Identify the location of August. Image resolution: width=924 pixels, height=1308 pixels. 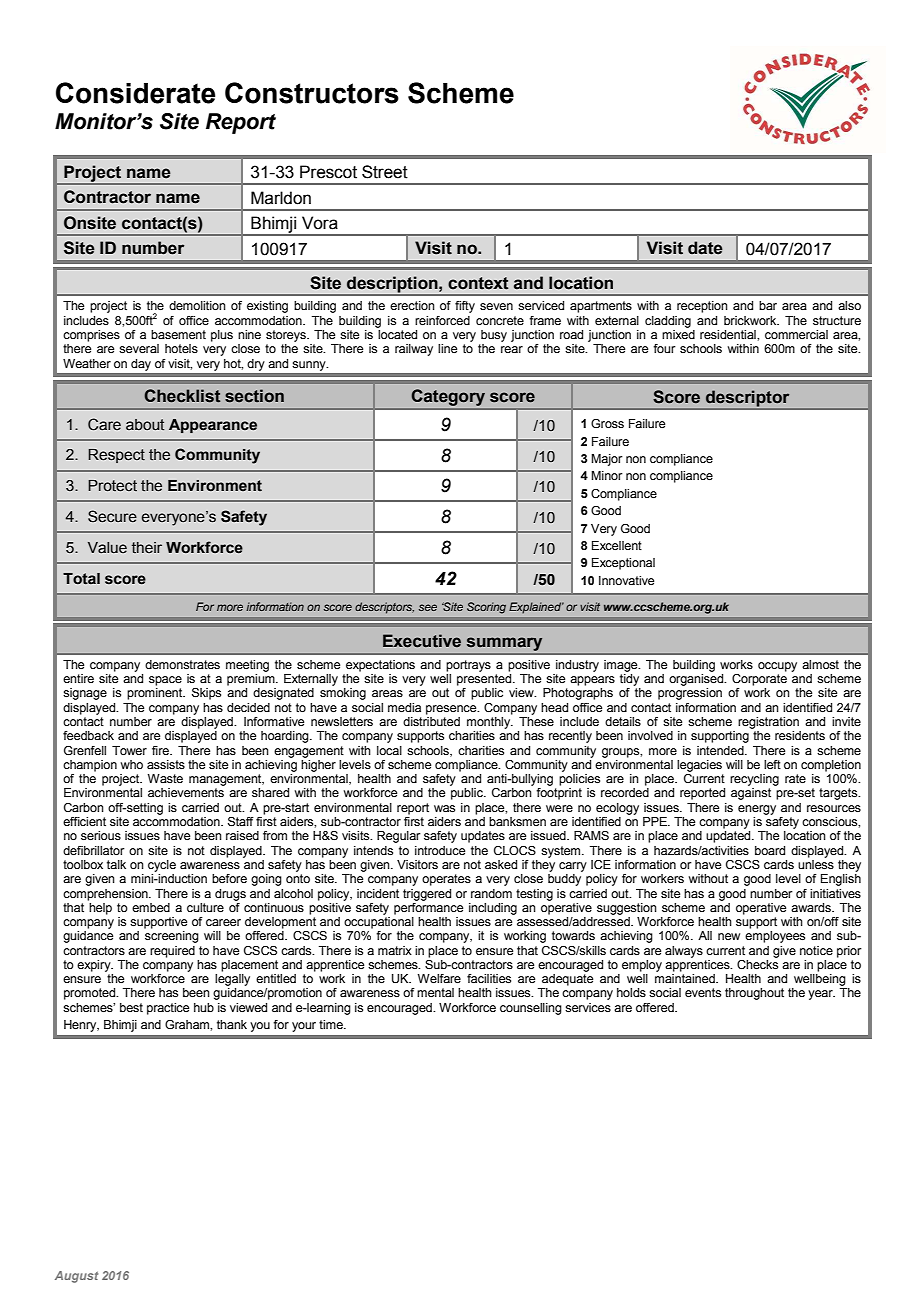
(76, 1277).
